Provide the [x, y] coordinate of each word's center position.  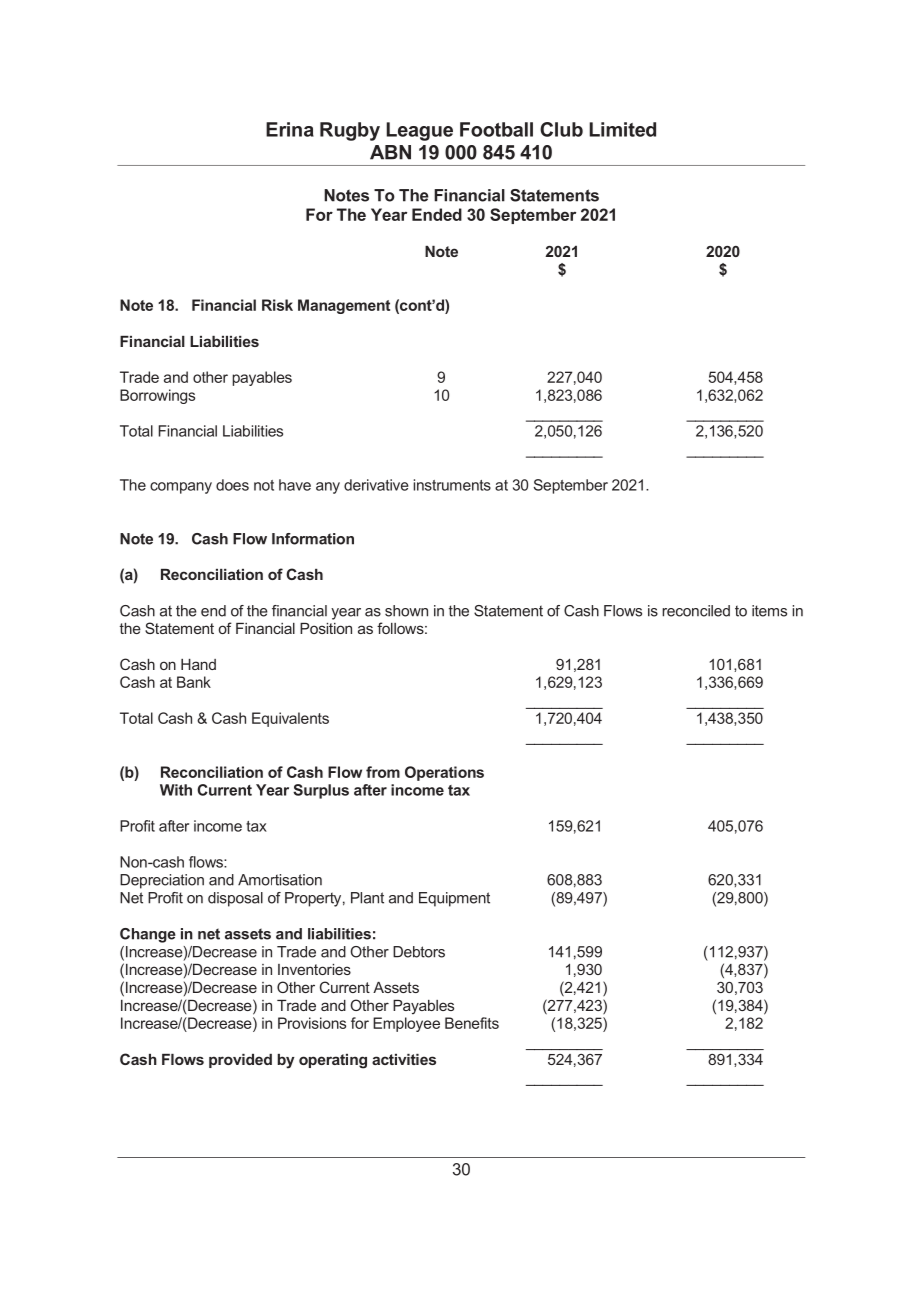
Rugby [350, 131]
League [419, 131]
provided [240, 1061]
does [232, 485]
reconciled [696, 611]
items [769, 611]
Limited [622, 129]
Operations [444, 773]
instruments [452, 485]
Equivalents [290, 719]
